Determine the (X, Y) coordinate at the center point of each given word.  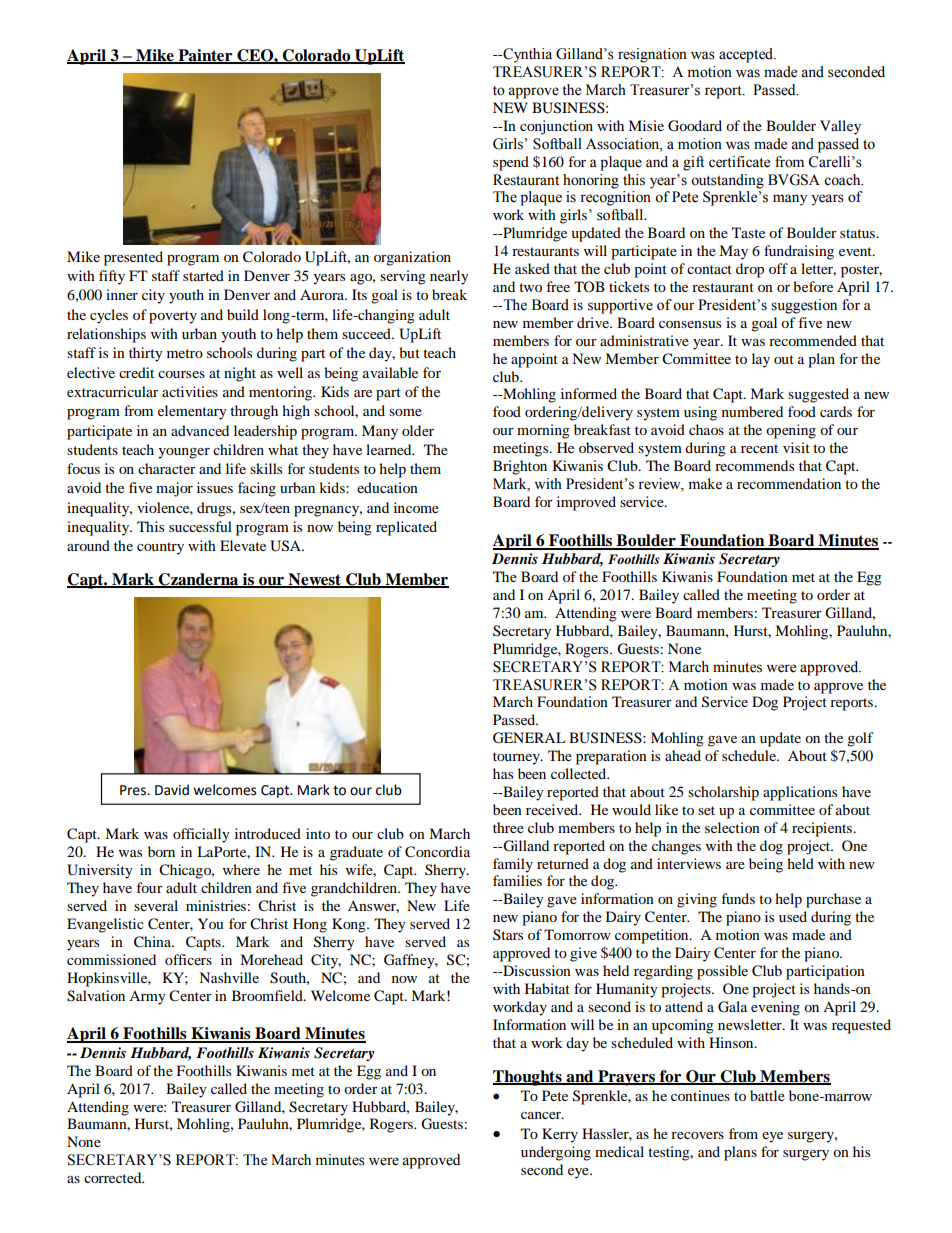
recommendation (789, 483)
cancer (542, 1115)
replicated (406, 528)
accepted (747, 55)
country (160, 548)
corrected (114, 1177)
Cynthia (526, 55)
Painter (205, 56)
